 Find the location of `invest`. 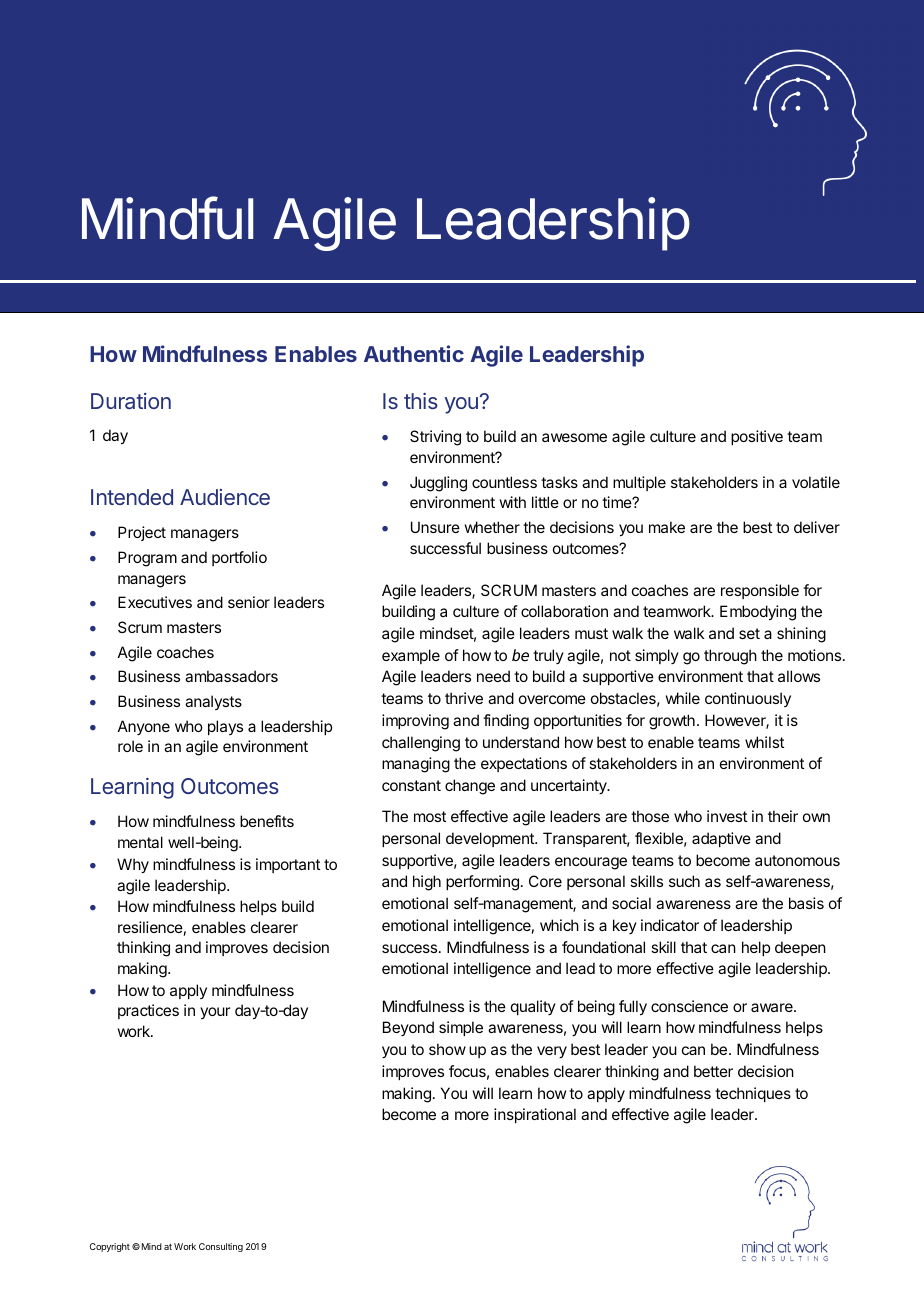

invest is located at coordinates (727, 816).
